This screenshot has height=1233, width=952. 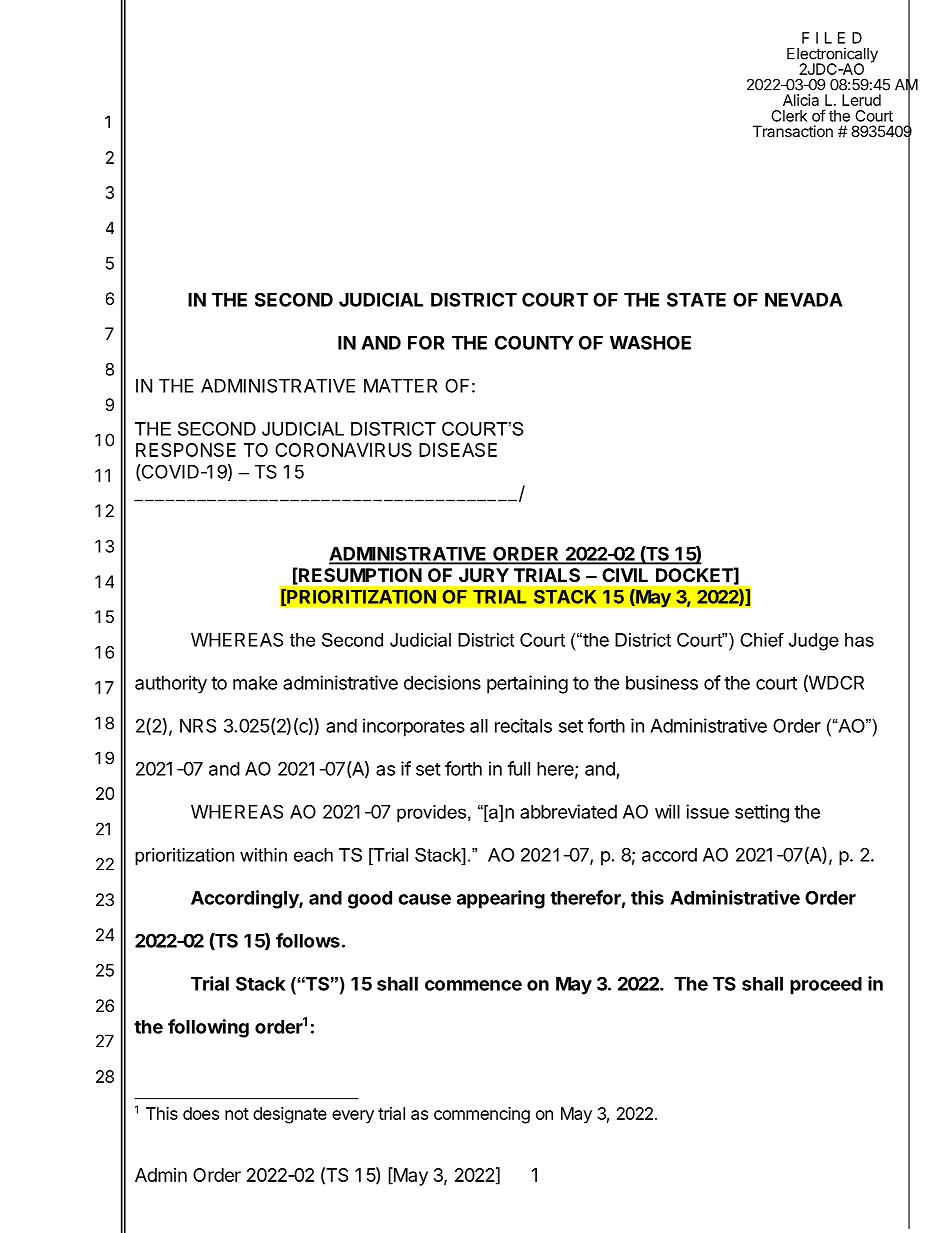 What do you see at coordinates (255, 683) in the screenshot?
I see `make` at bounding box center [255, 683].
